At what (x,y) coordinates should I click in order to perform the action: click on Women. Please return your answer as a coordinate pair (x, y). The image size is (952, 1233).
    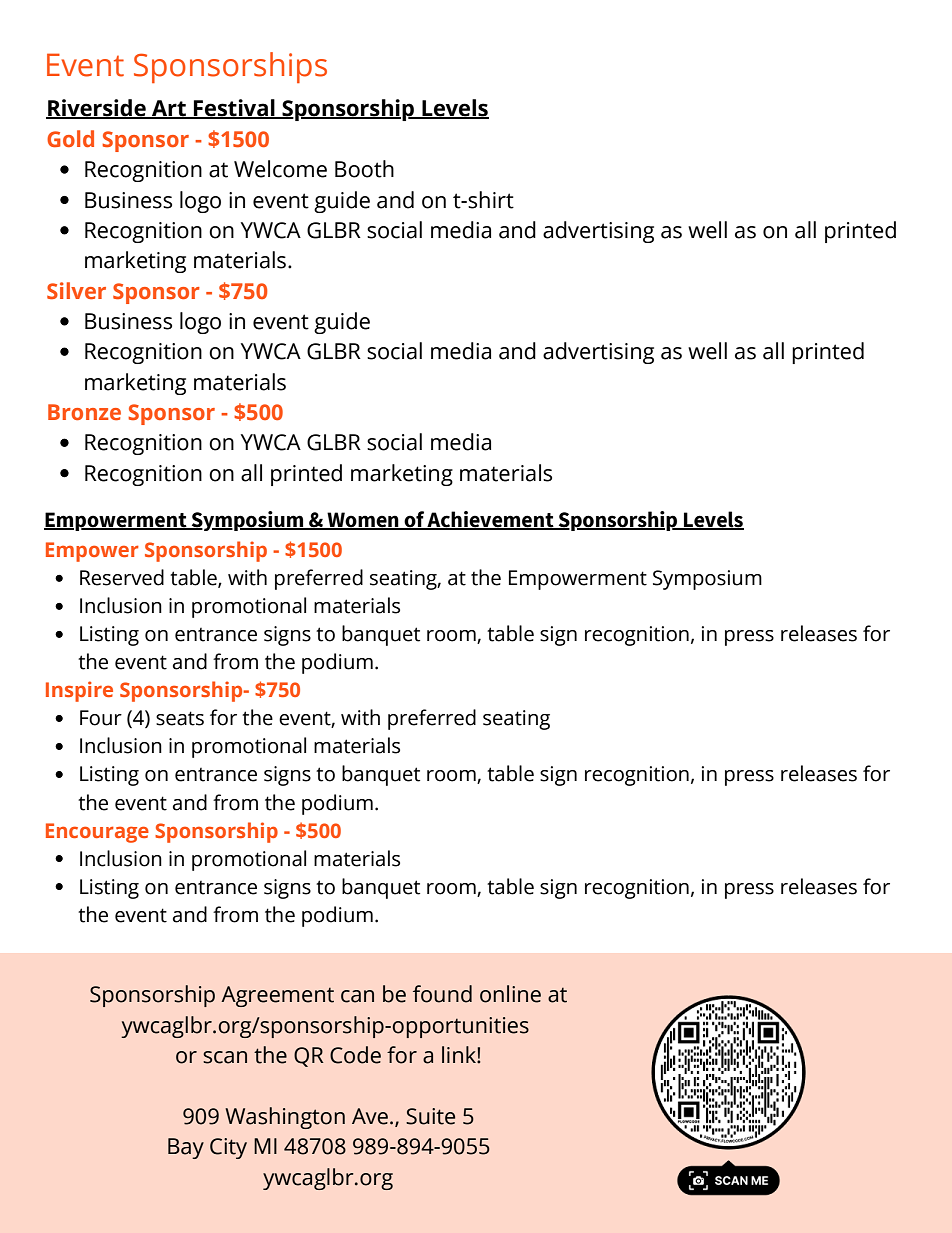
    Looking at the image, I should click on (363, 521).
